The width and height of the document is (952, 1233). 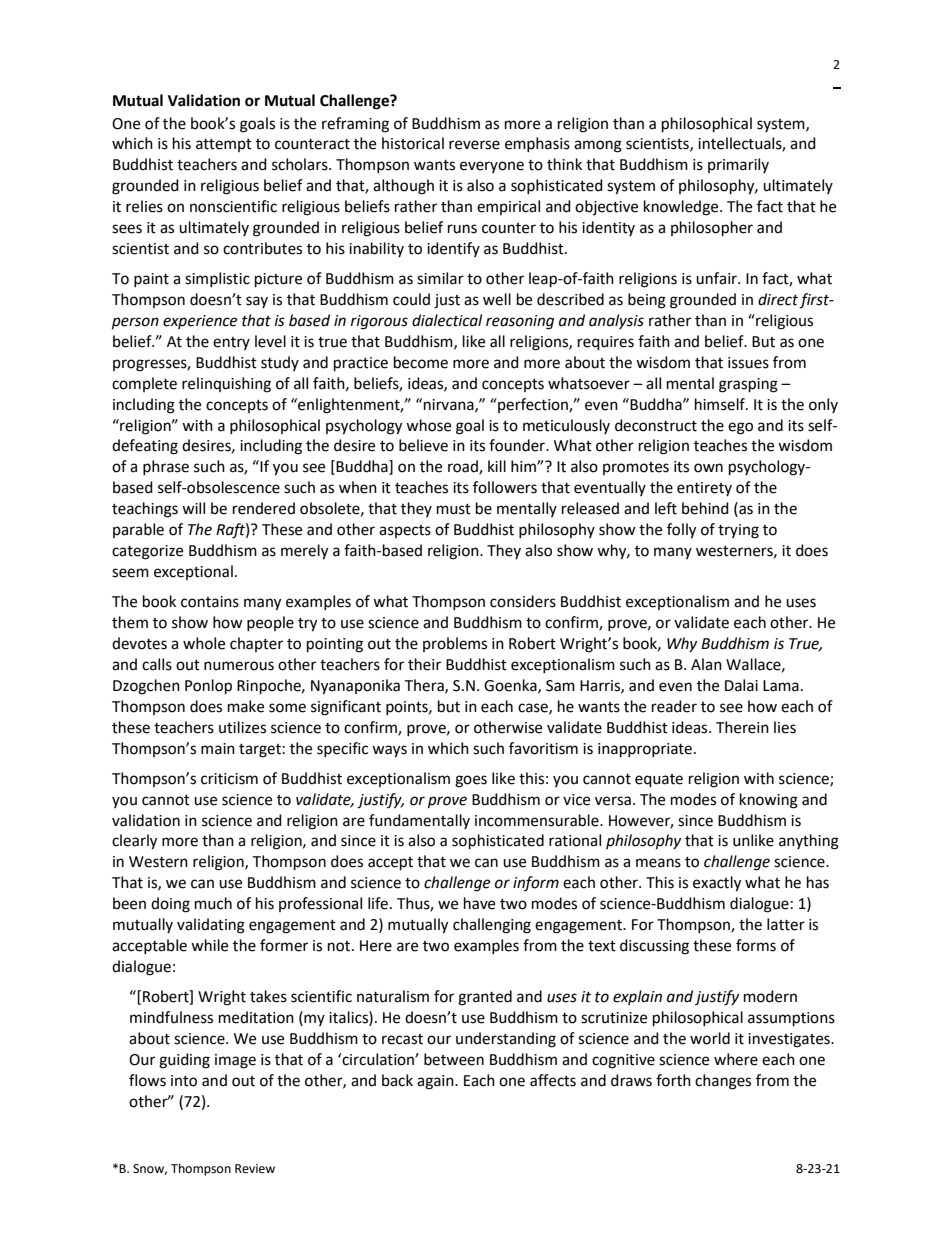 I want to click on reverse, so click(x=474, y=145).
